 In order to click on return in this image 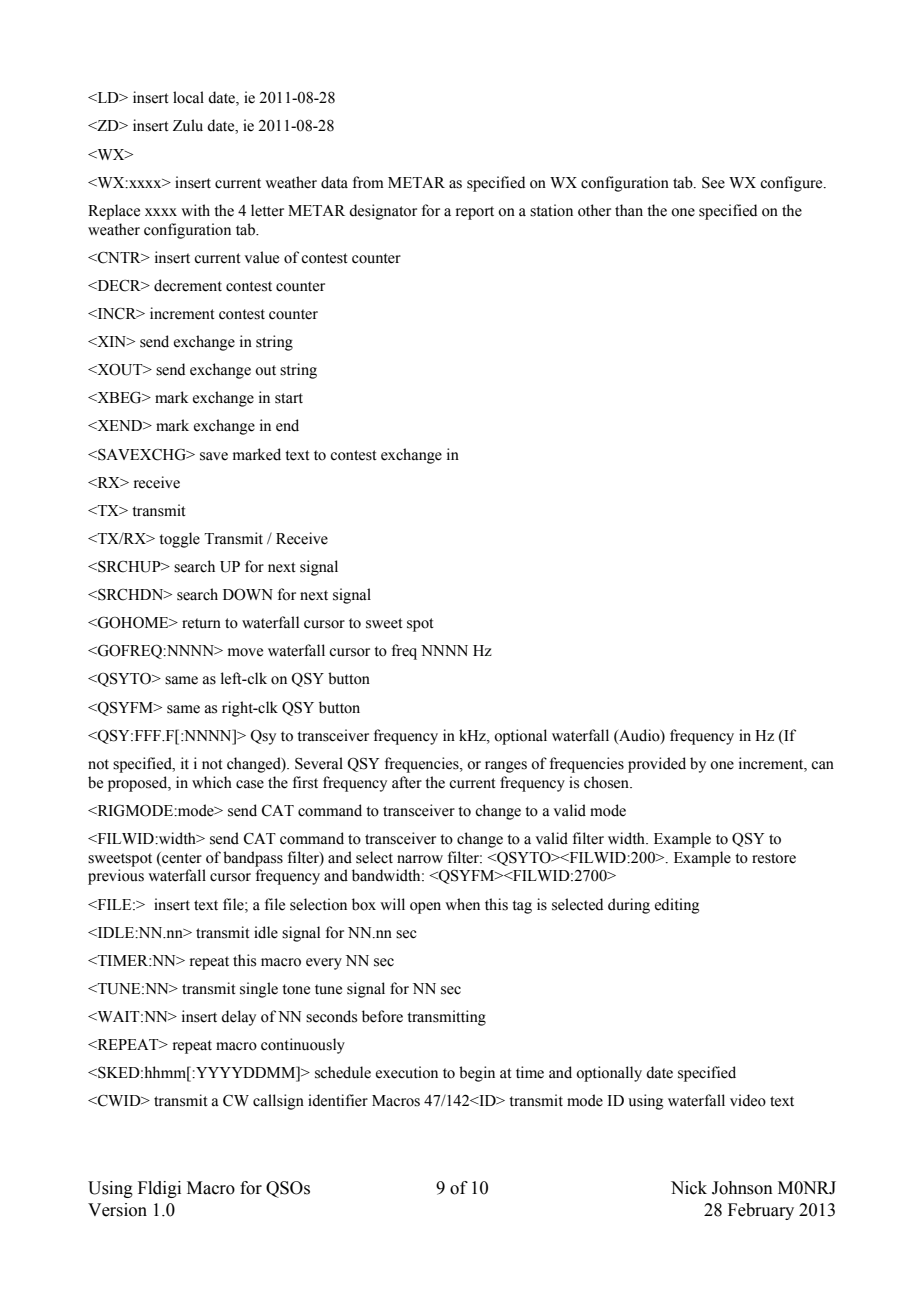, I will do `click(201, 623)`.
